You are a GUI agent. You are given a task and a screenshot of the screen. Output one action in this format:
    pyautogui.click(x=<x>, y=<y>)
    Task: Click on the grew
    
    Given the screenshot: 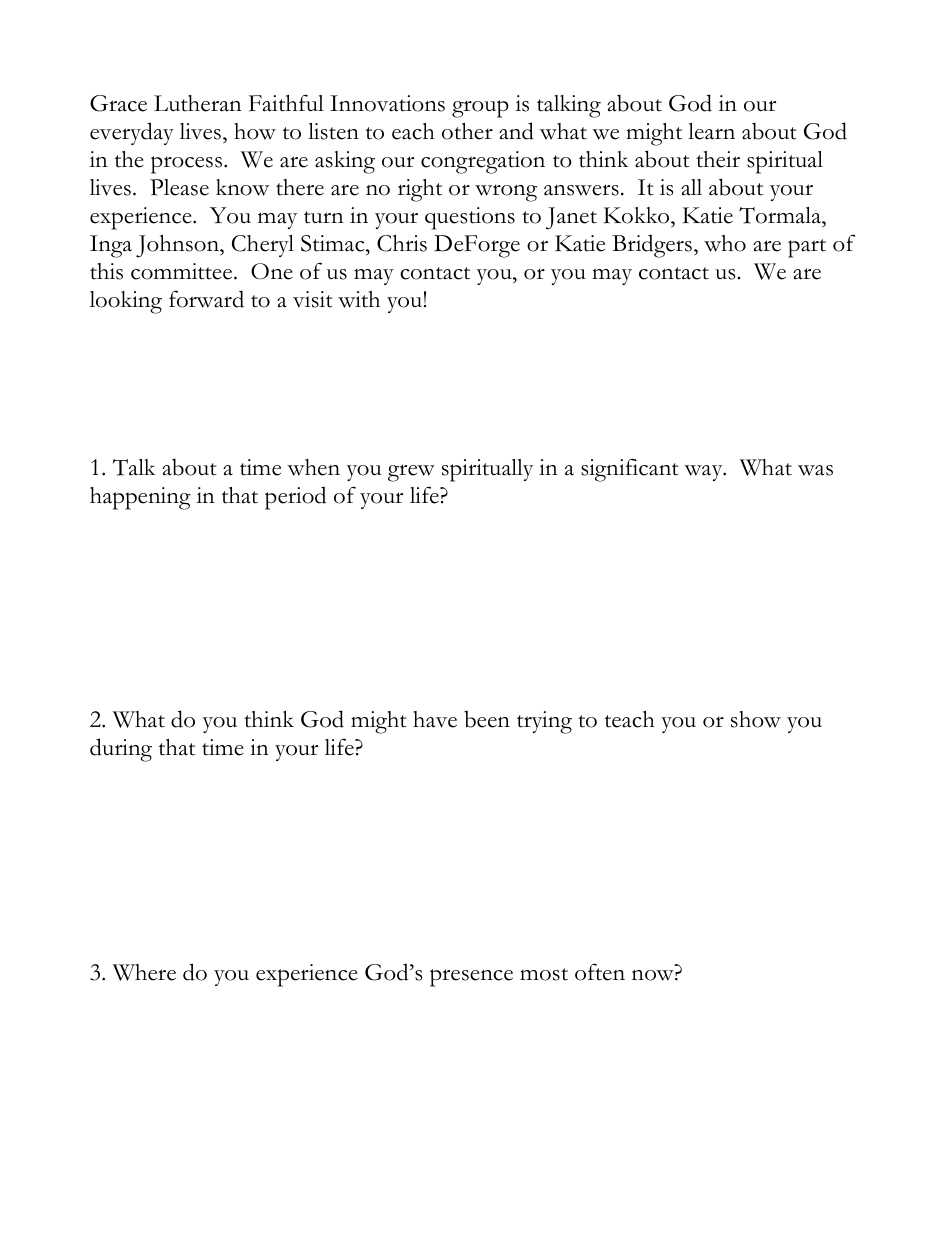 What is the action you would take?
    pyautogui.click(x=411, y=473)
